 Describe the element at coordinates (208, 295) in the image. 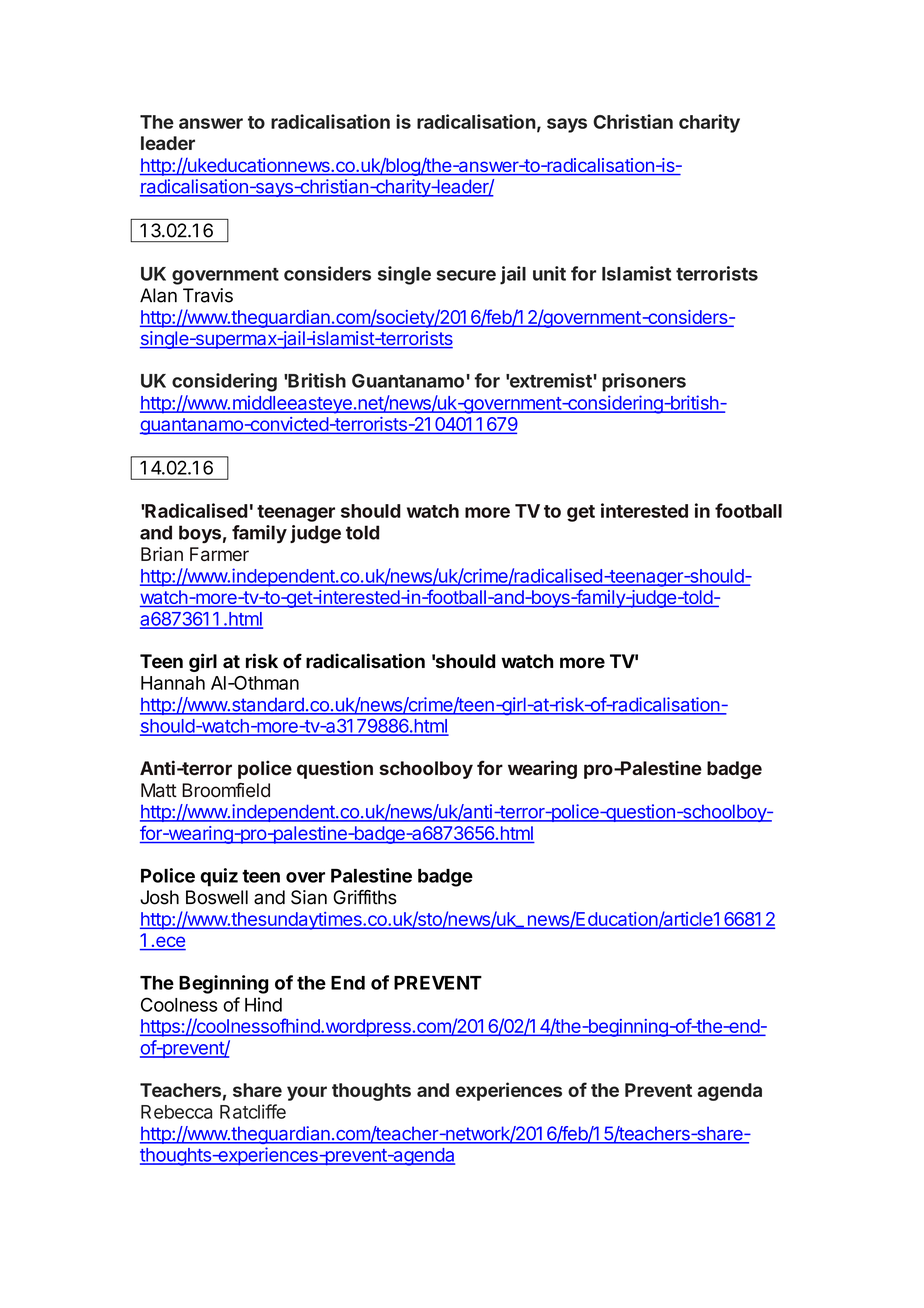

I see `Travis` at that location.
